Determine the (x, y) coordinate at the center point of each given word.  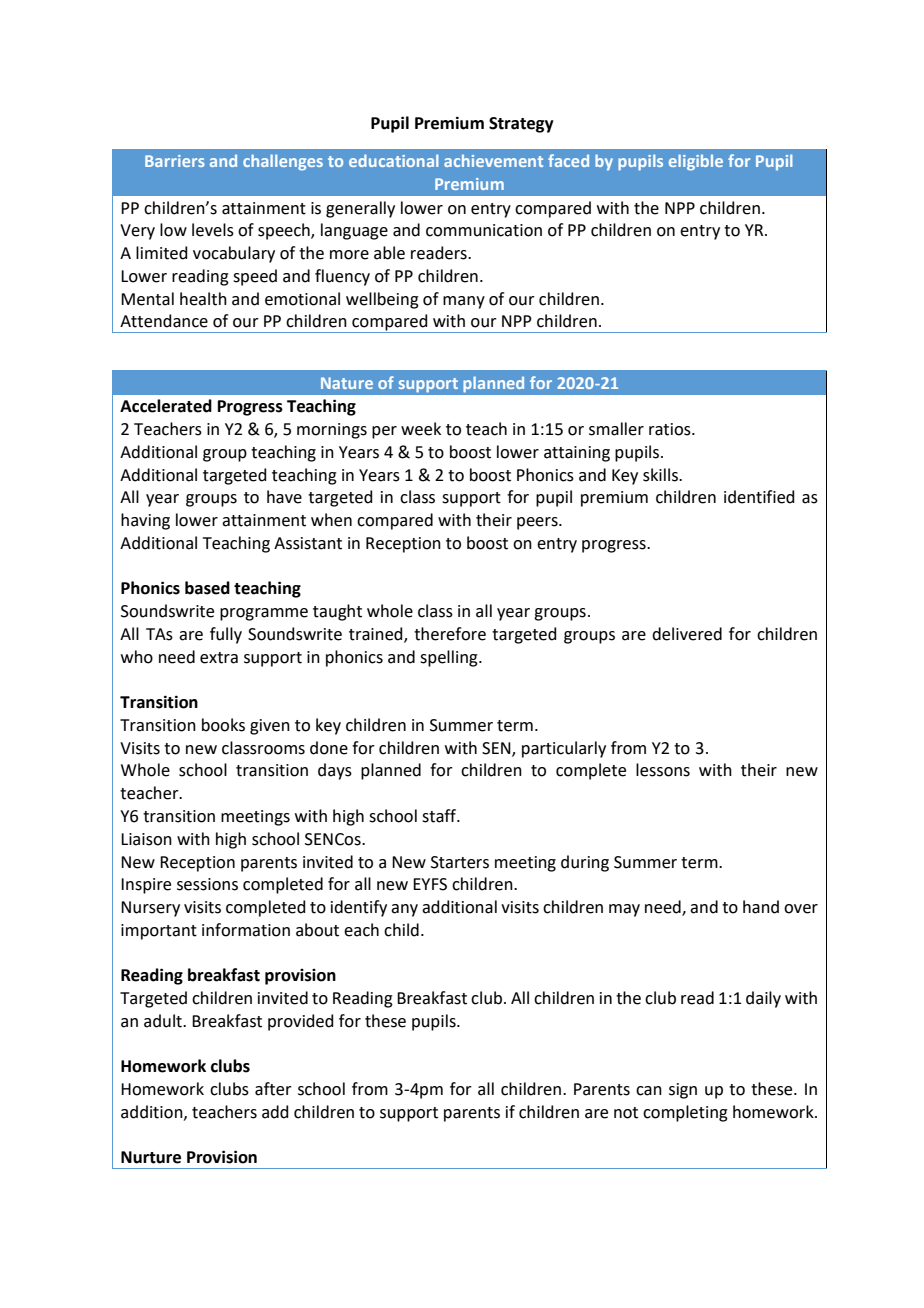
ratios (671, 429)
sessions (207, 884)
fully (226, 635)
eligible (696, 162)
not (626, 1113)
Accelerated (166, 406)
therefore (450, 634)
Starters (460, 862)
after (273, 1089)
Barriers (175, 161)
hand (761, 907)
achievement (493, 160)
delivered (687, 634)
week (421, 429)
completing (685, 1113)
